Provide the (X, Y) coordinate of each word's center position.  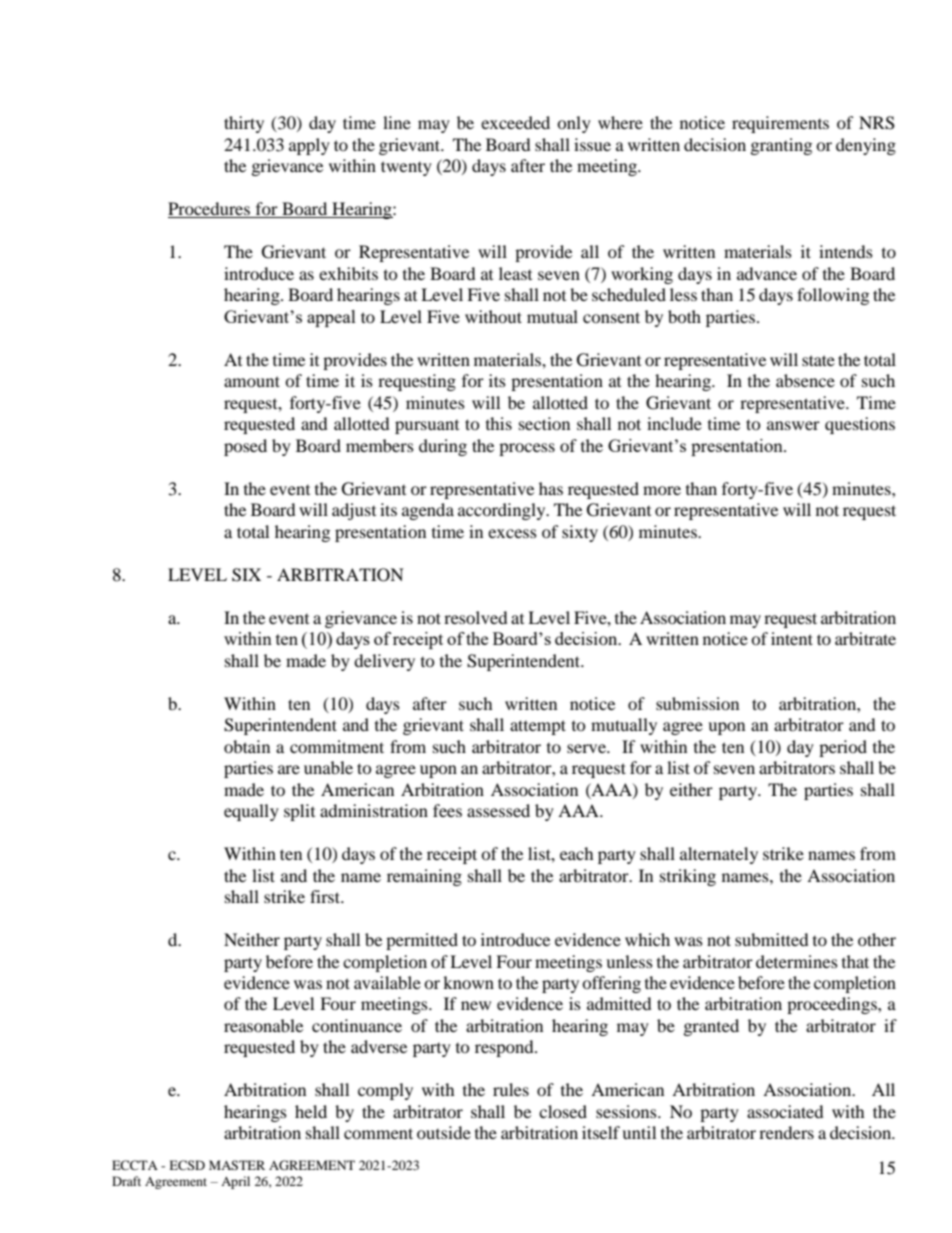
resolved (476, 617)
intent (792, 638)
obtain (247, 746)
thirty (244, 124)
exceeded (515, 122)
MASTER (237, 1165)
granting (781, 146)
